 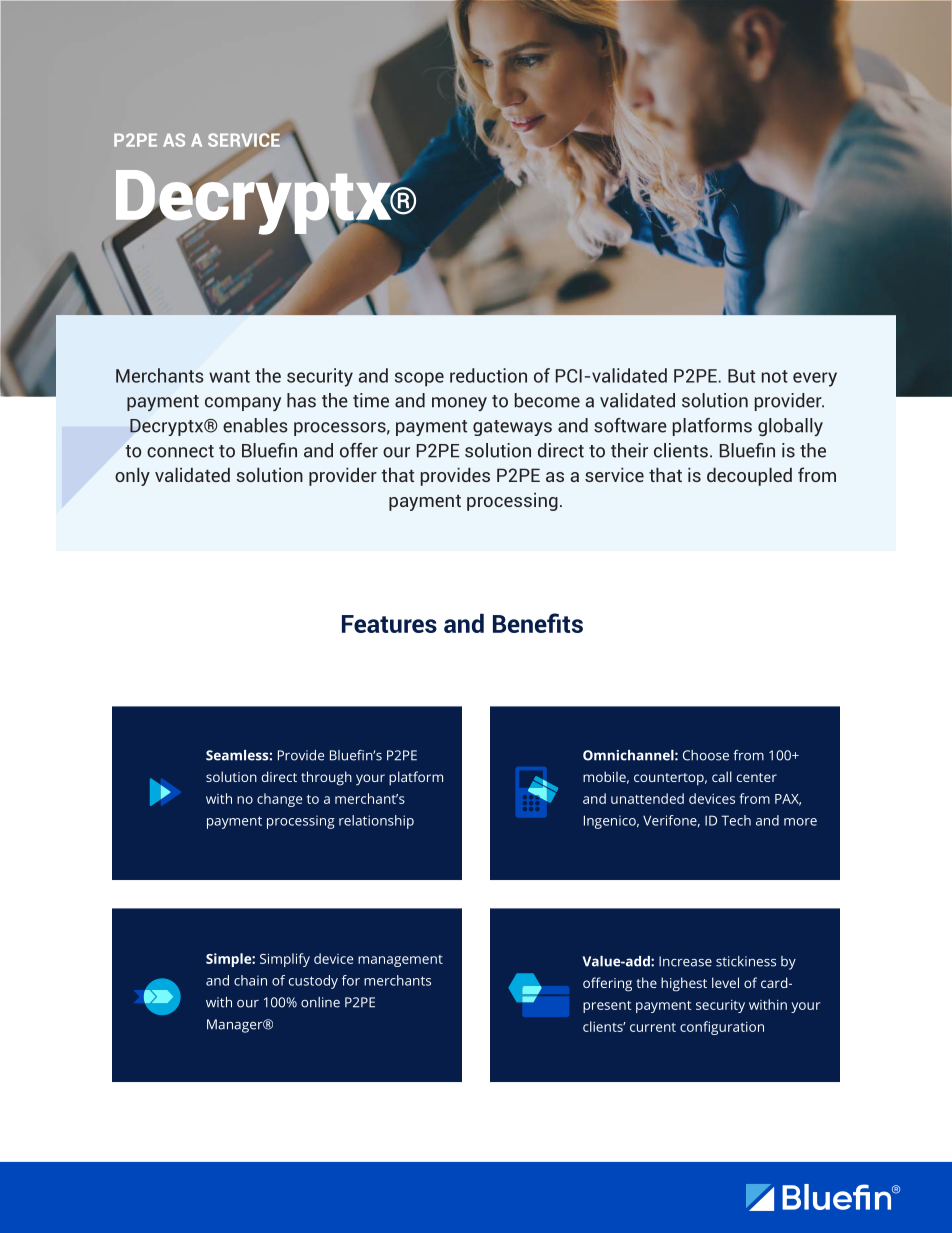 What do you see at coordinates (538, 623) in the screenshot?
I see `Benefits` at bounding box center [538, 623].
